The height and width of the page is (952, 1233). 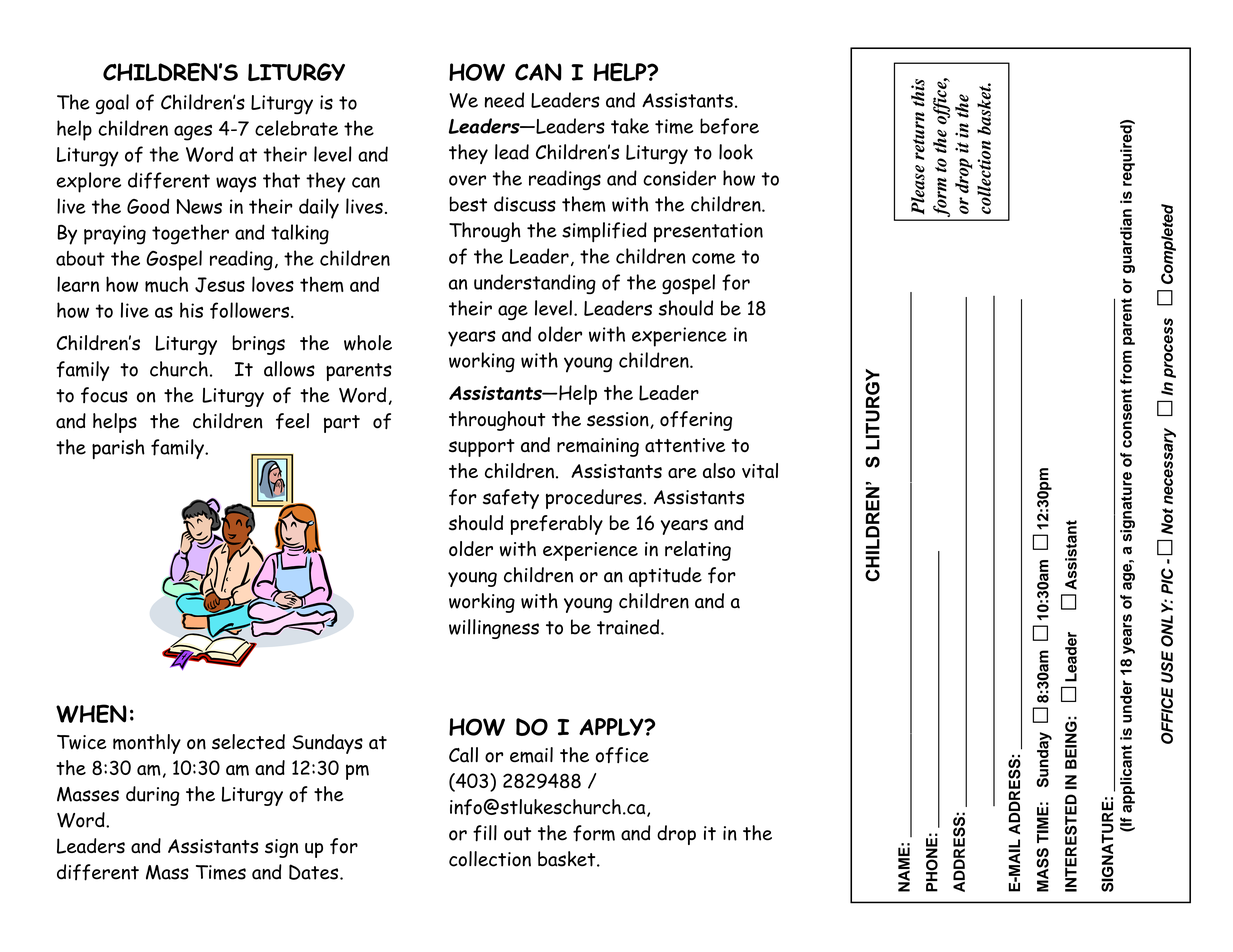 I want to click on offering, so click(x=696, y=421).
